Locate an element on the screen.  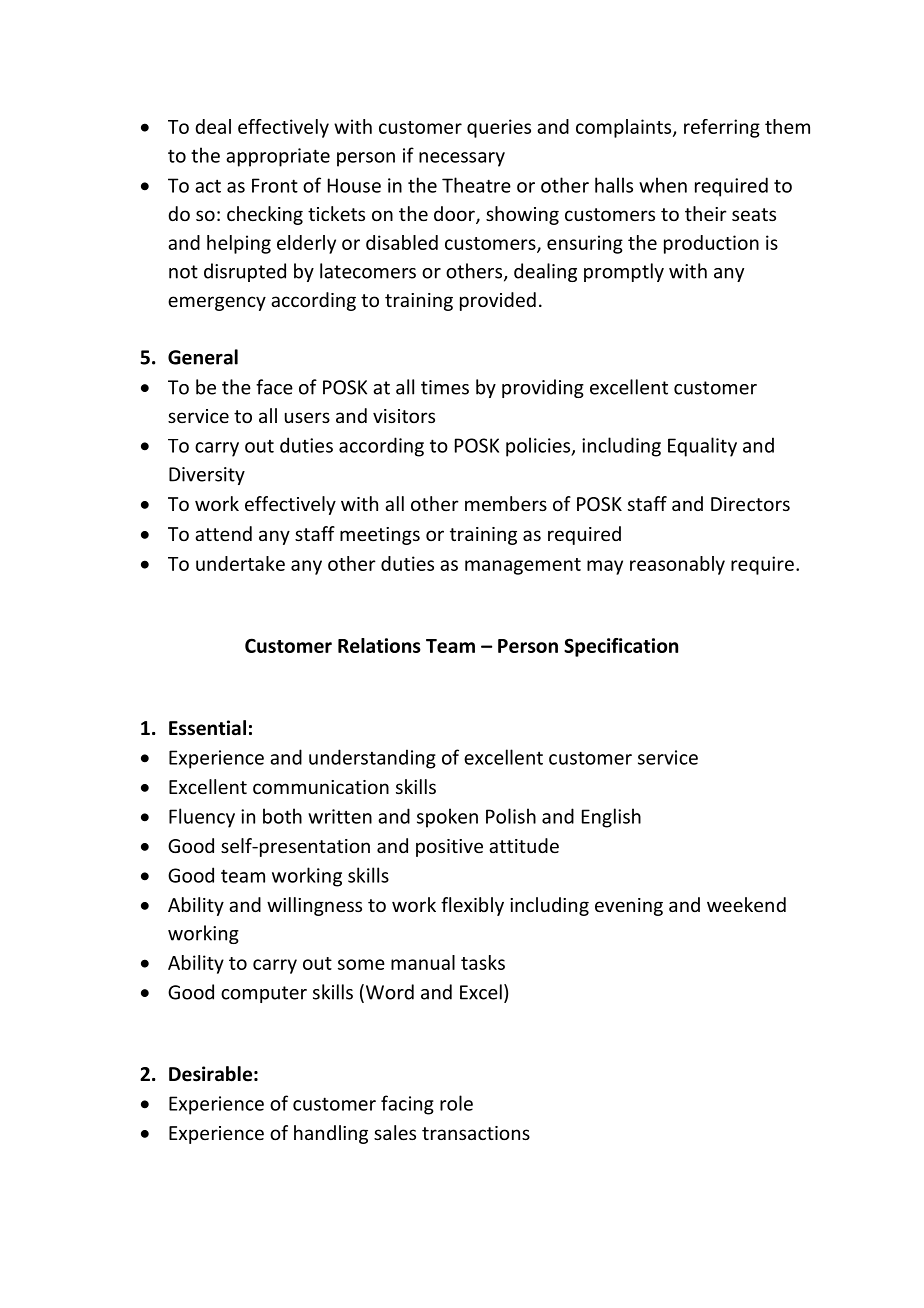
appropriate is located at coordinates (278, 157).
